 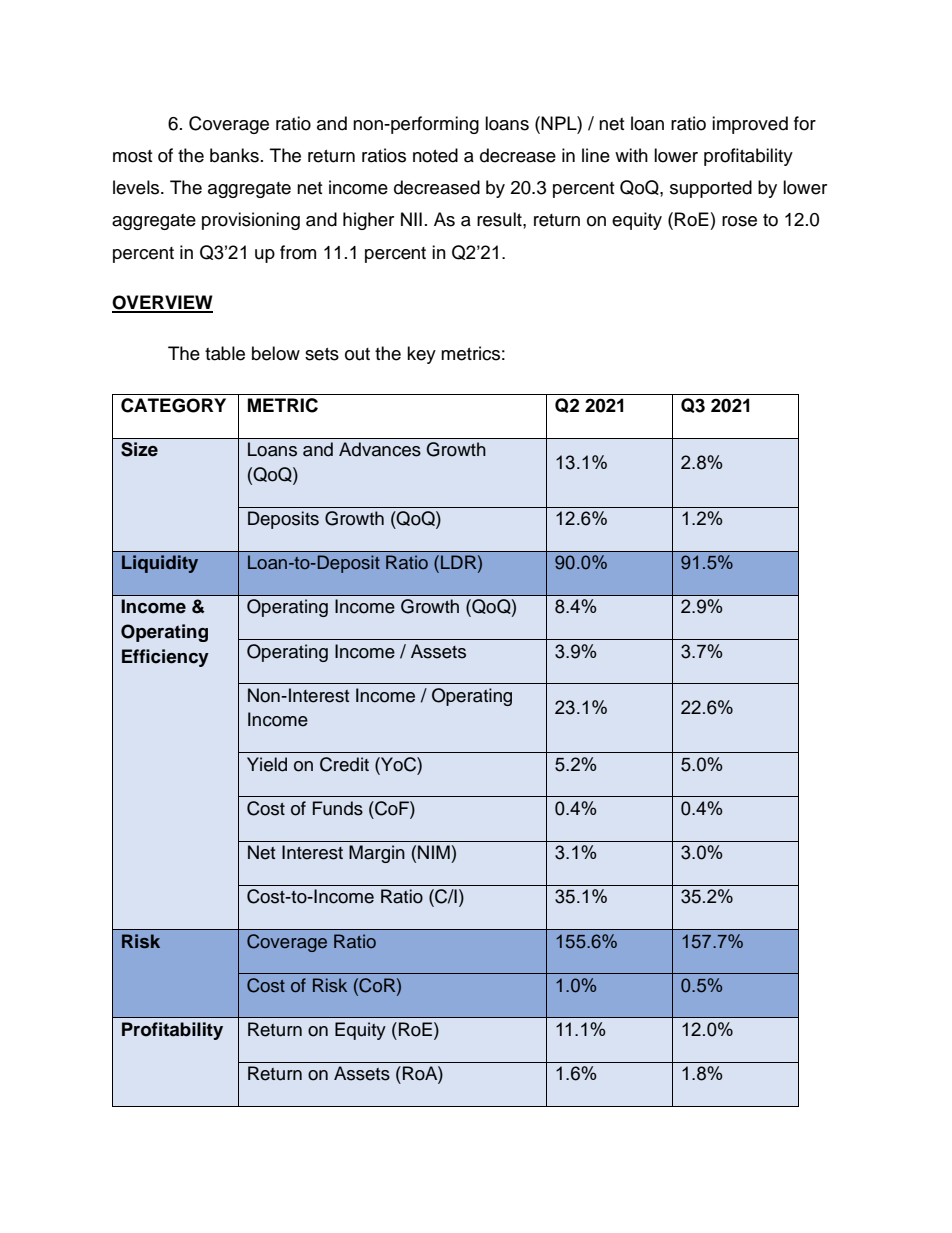 What do you see at coordinates (165, 658) in the screenshot?
I see `Efficiency` at bounding box center [165, 658].
